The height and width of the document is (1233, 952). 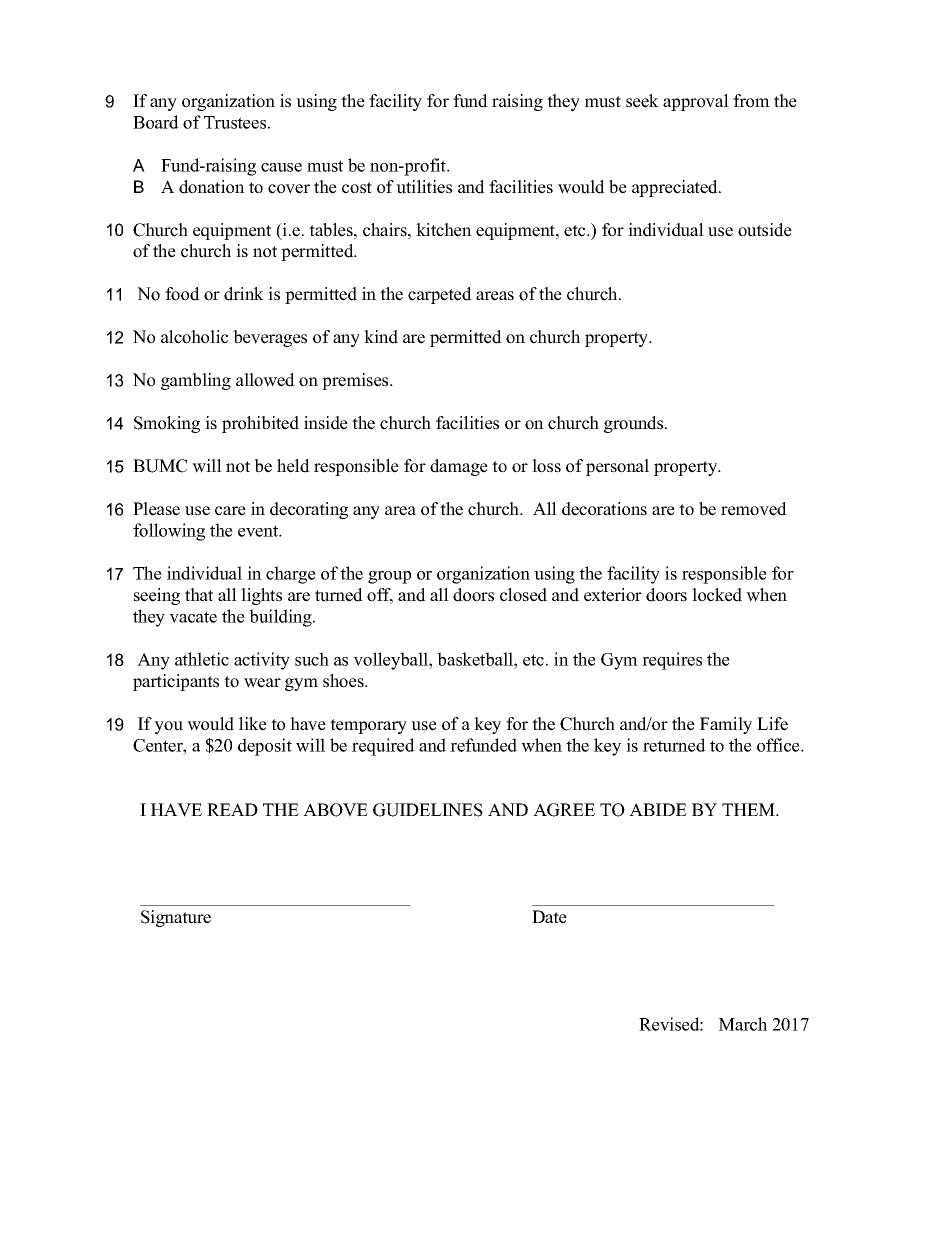 I want to click on locked, so click(x=717, y=595).
